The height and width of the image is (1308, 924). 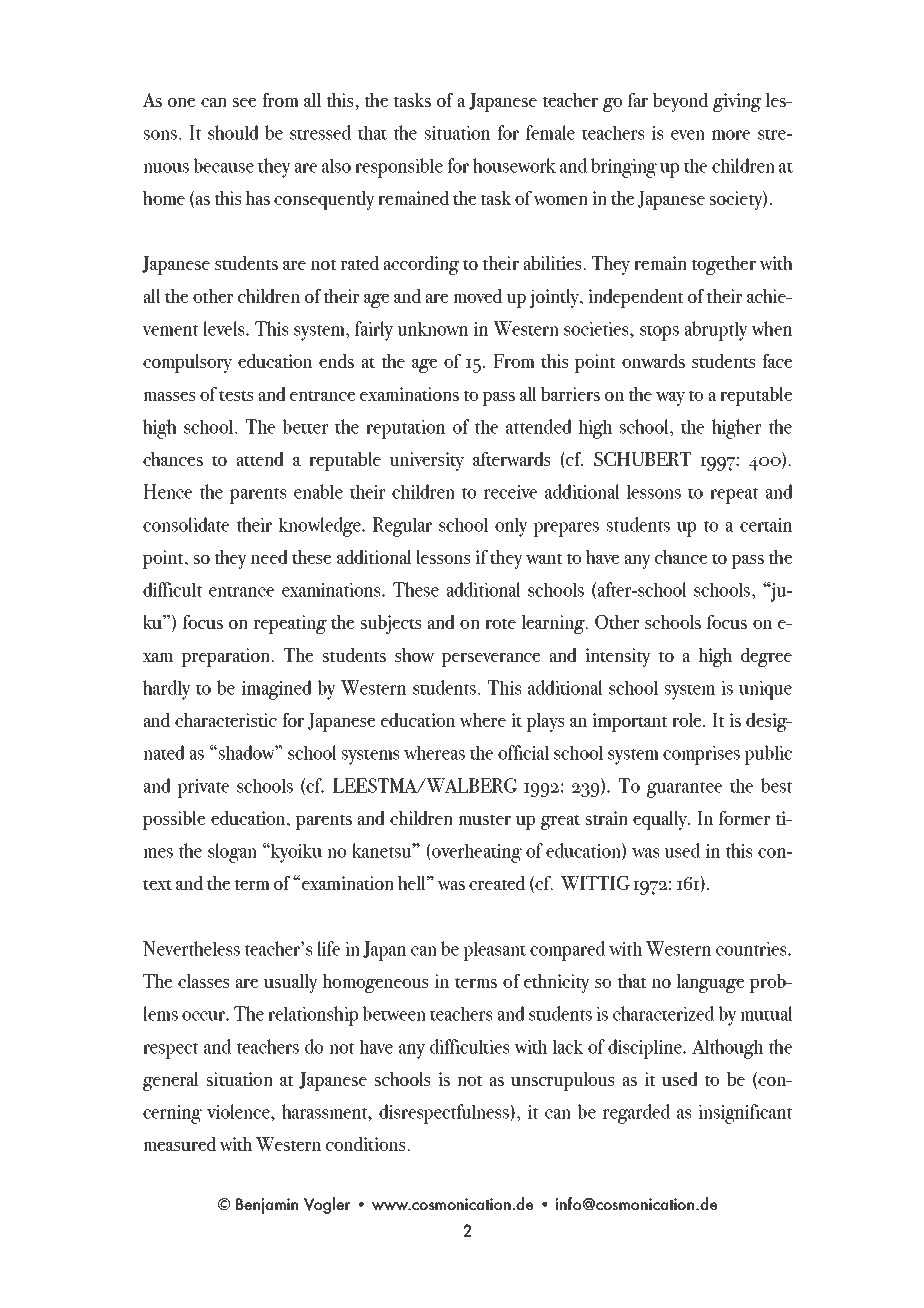 What do you see at coordinates (642, 459) in the image?
I see `SCHUBERT` at bounding box center [642, 459].
